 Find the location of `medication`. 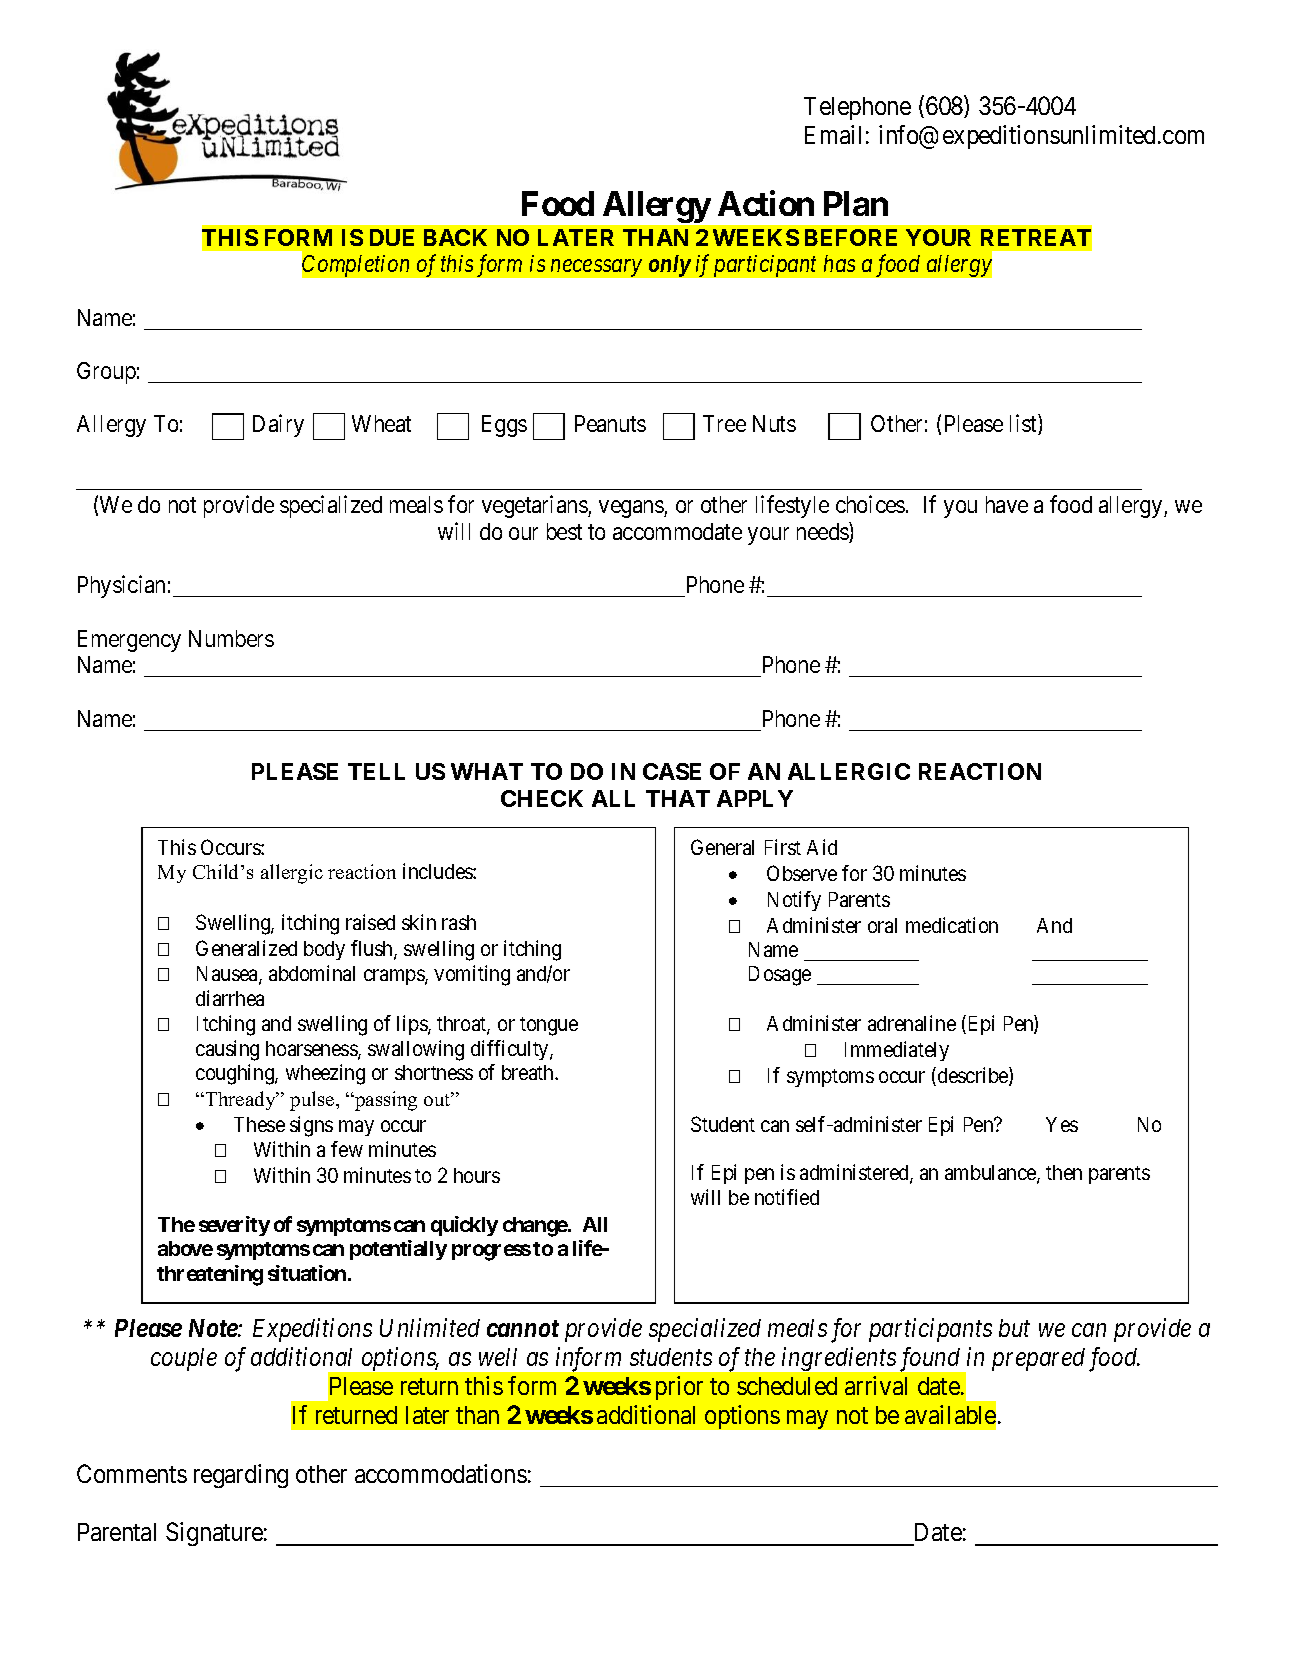

medication is located at coordinates (952, 925).
